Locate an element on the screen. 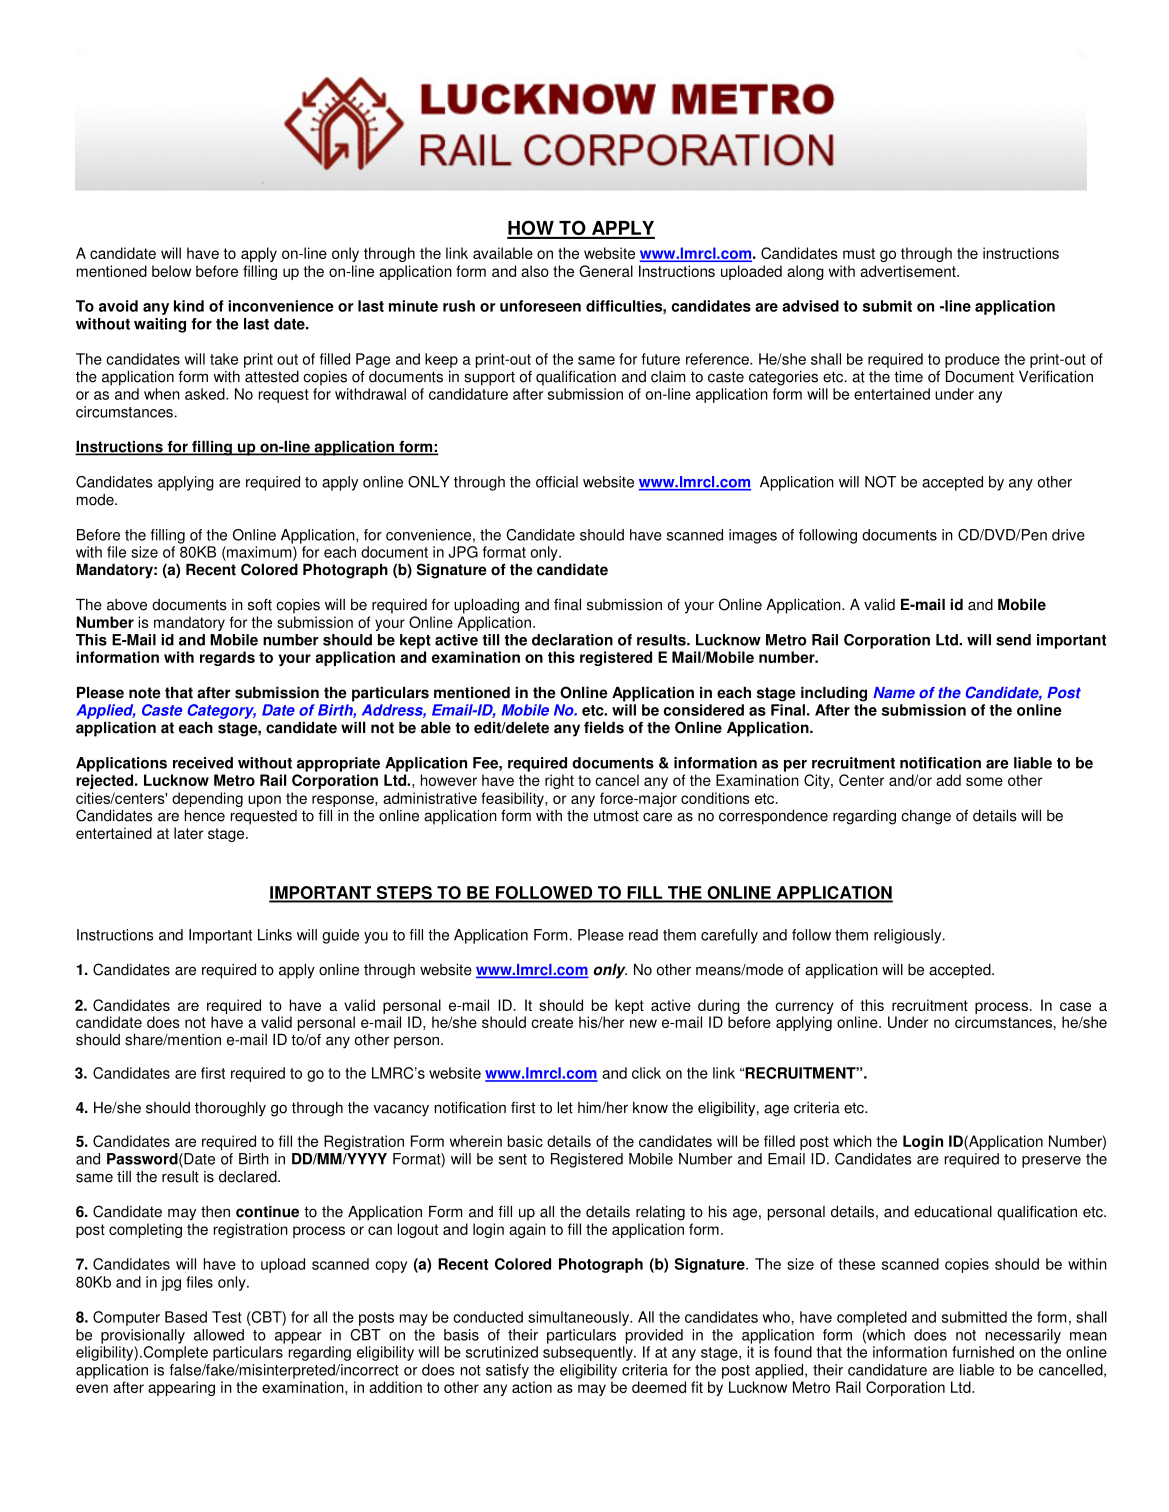  subsequently is located at coordinates (589, 1353).
